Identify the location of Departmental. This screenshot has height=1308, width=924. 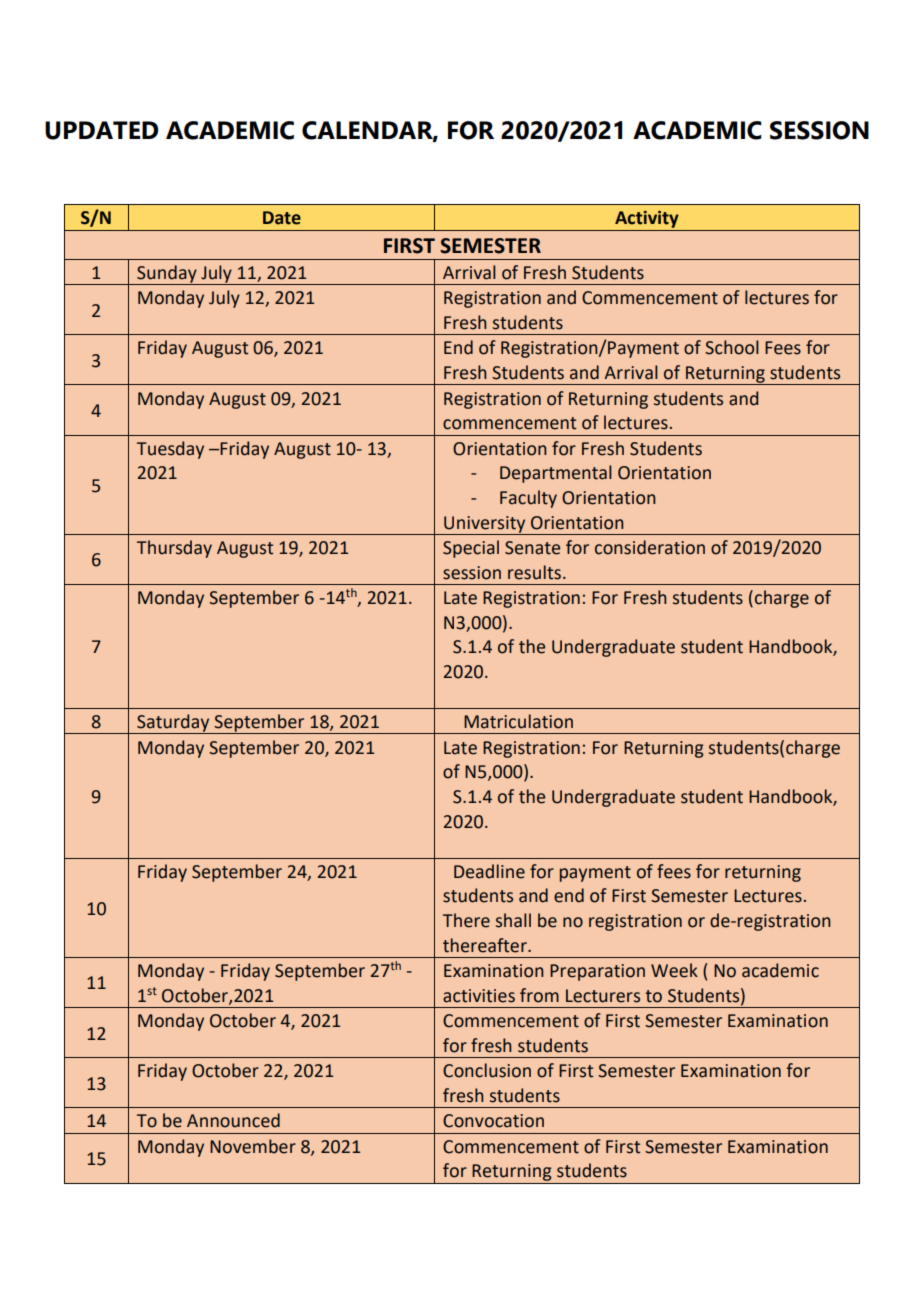
(556, 474).
